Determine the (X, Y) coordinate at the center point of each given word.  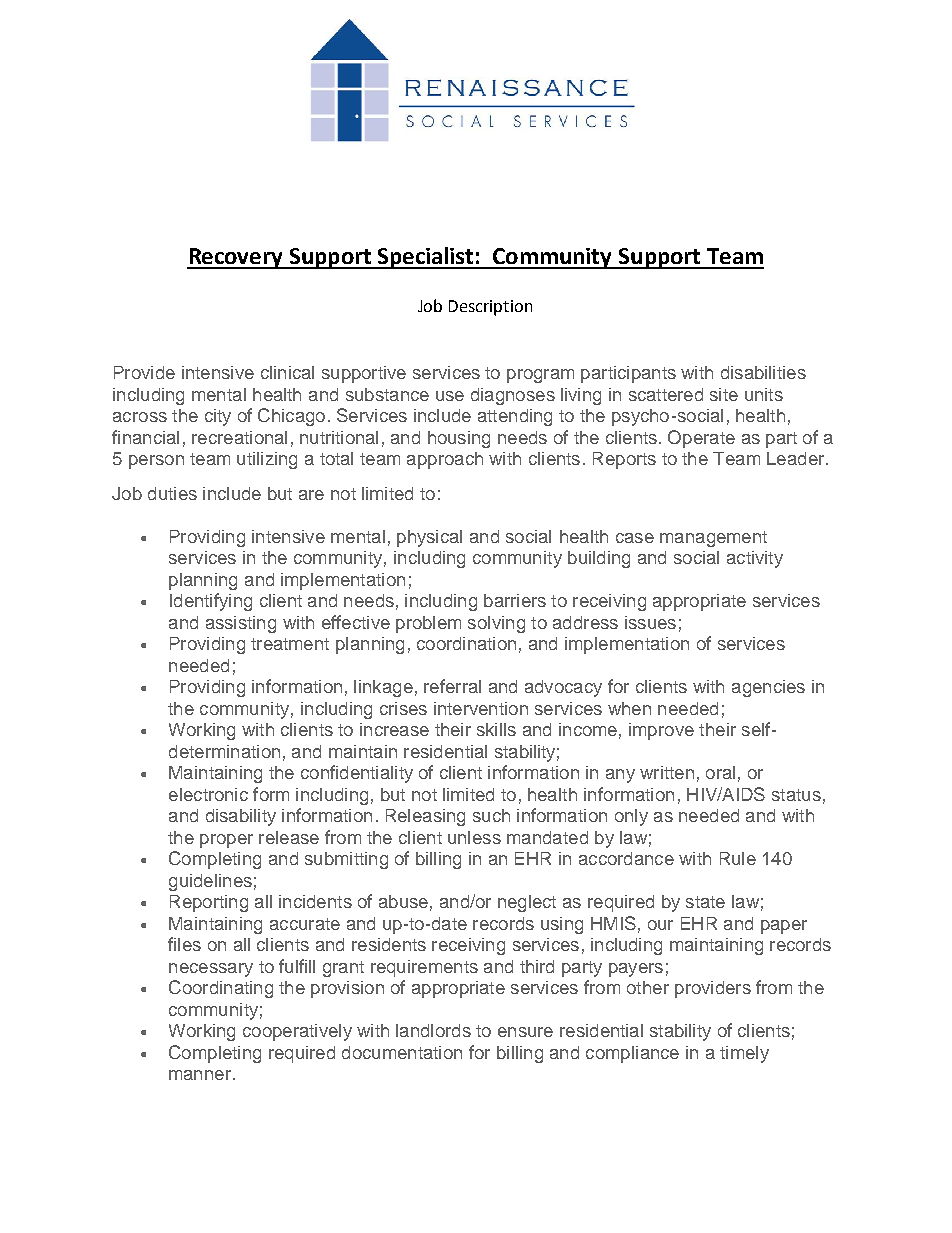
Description (490, 308)
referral (452, 686)
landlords (433, 1030)
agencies (768, 688)
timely (744, 1054)
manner (200, 1075)
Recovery (236, 258)
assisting (241, 624)
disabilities (763, 372)
